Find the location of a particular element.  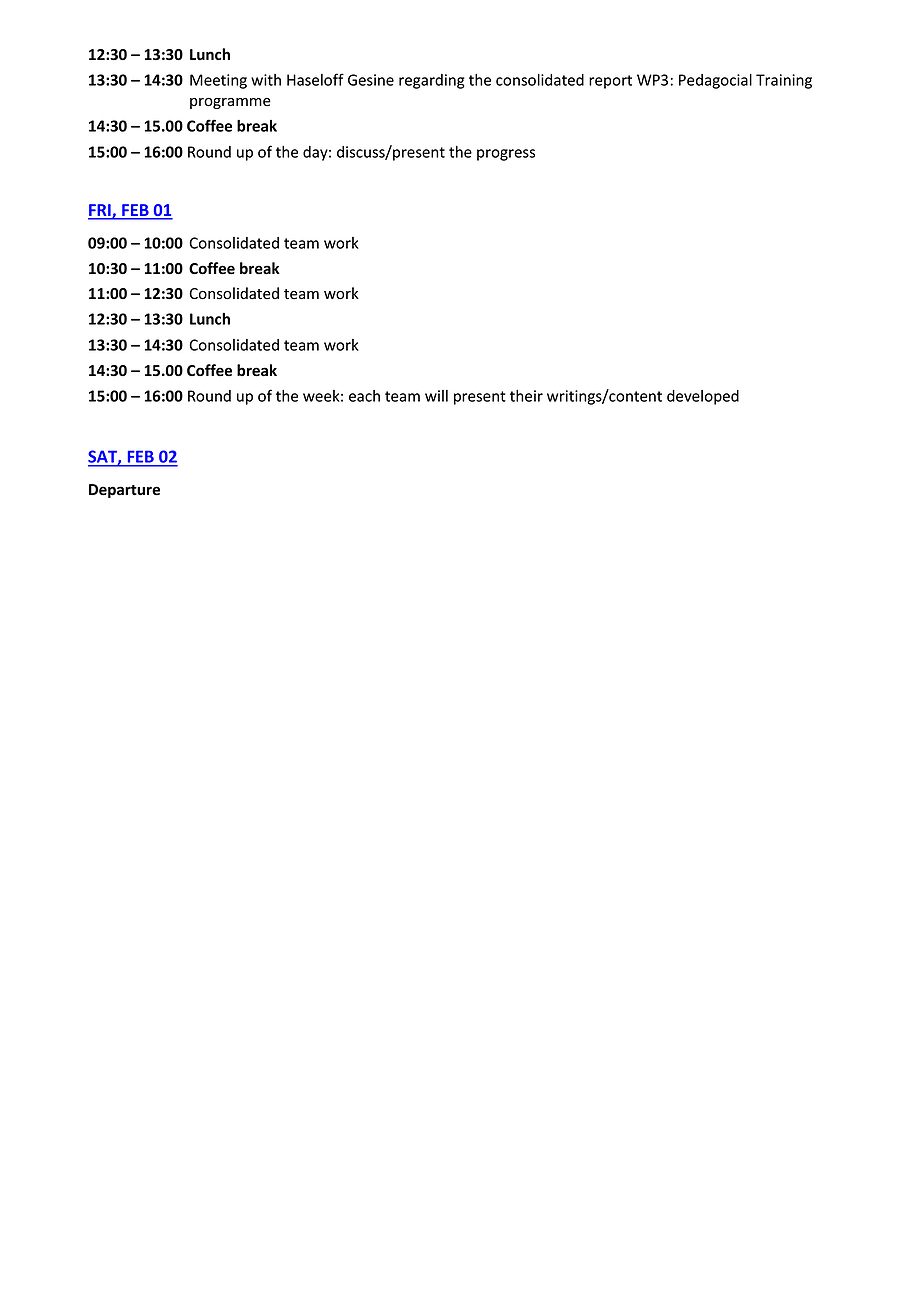

their is located at coordinates (526, 396).
